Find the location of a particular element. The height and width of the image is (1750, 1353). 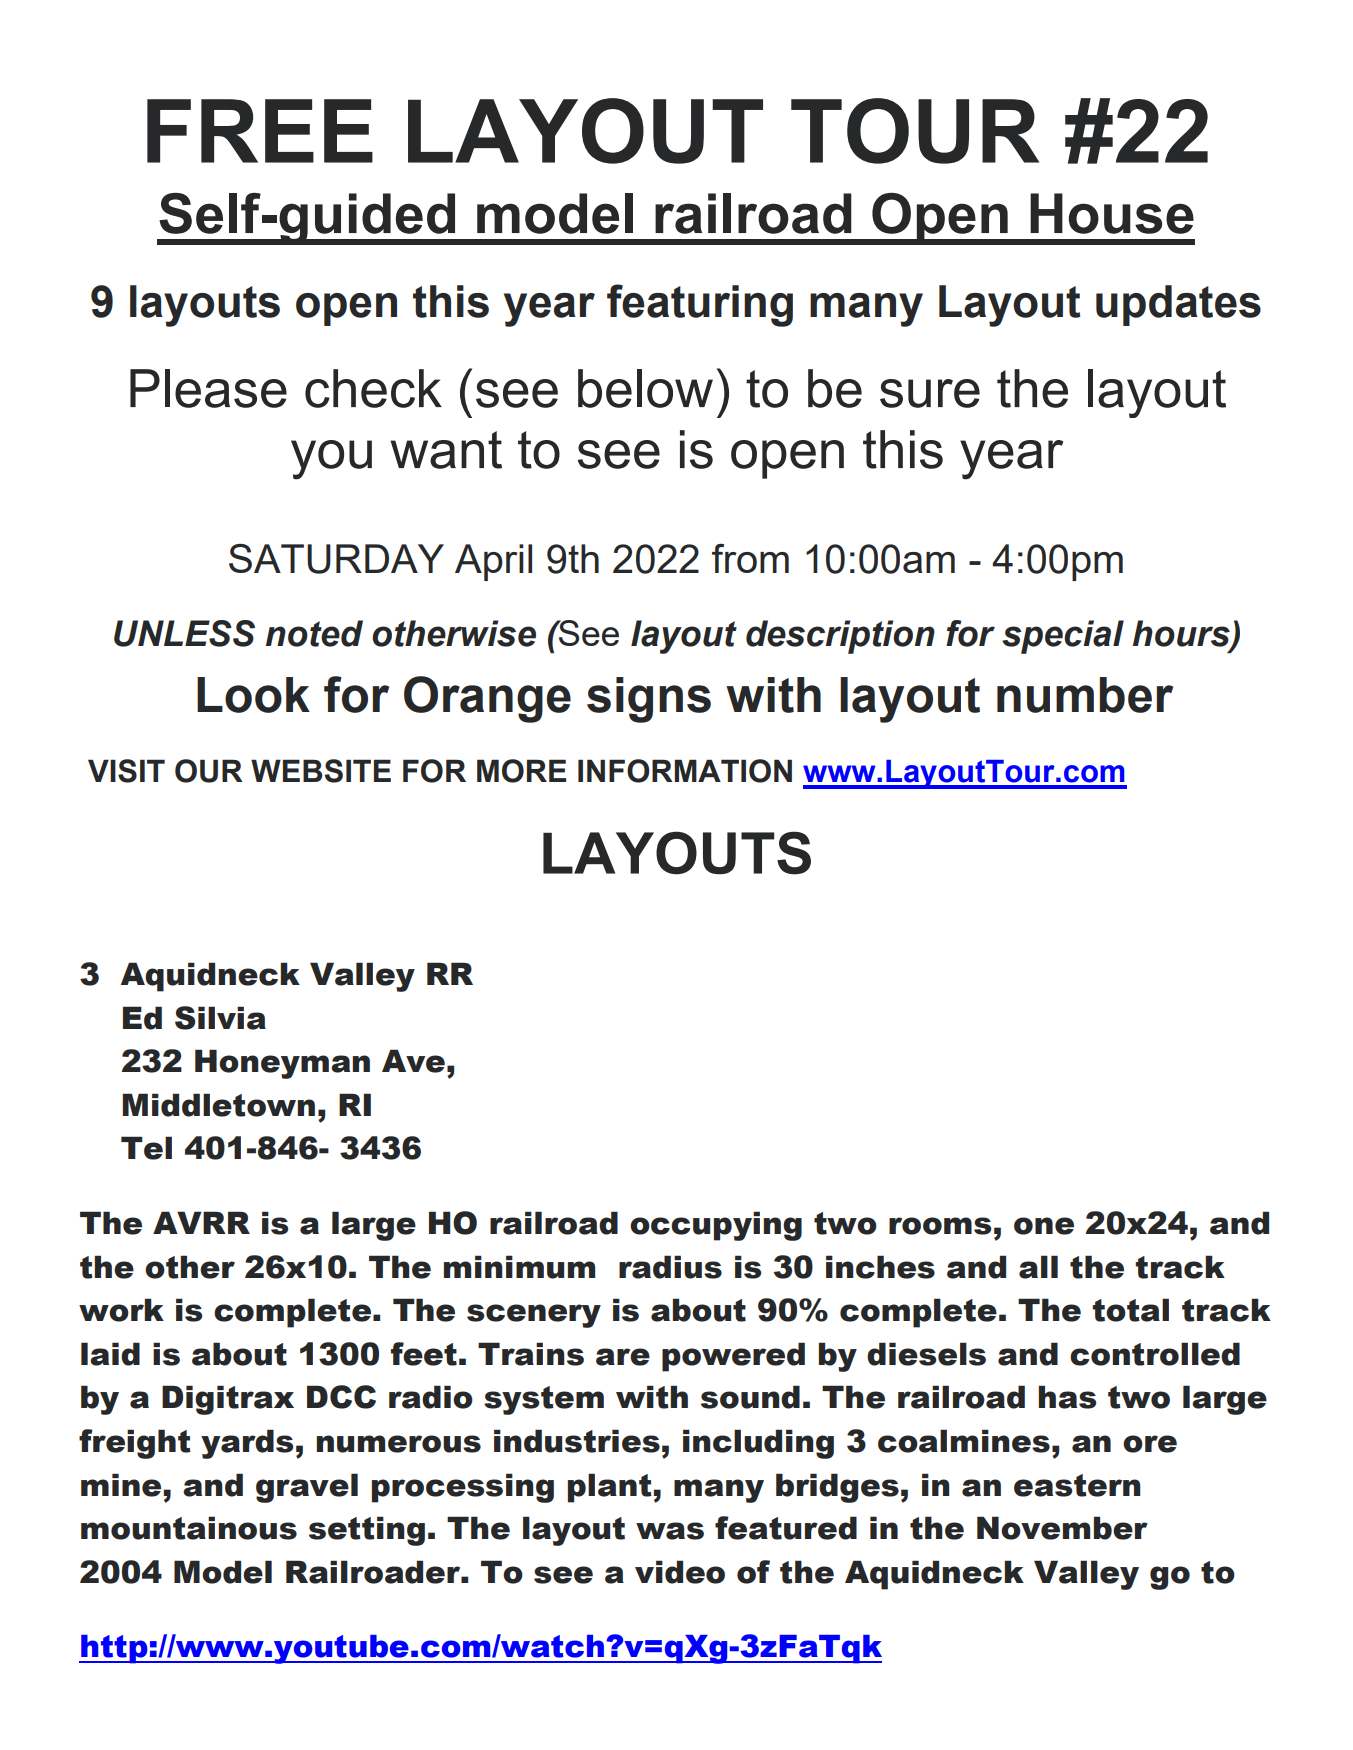

signs is located at coordinates (649, 700).
